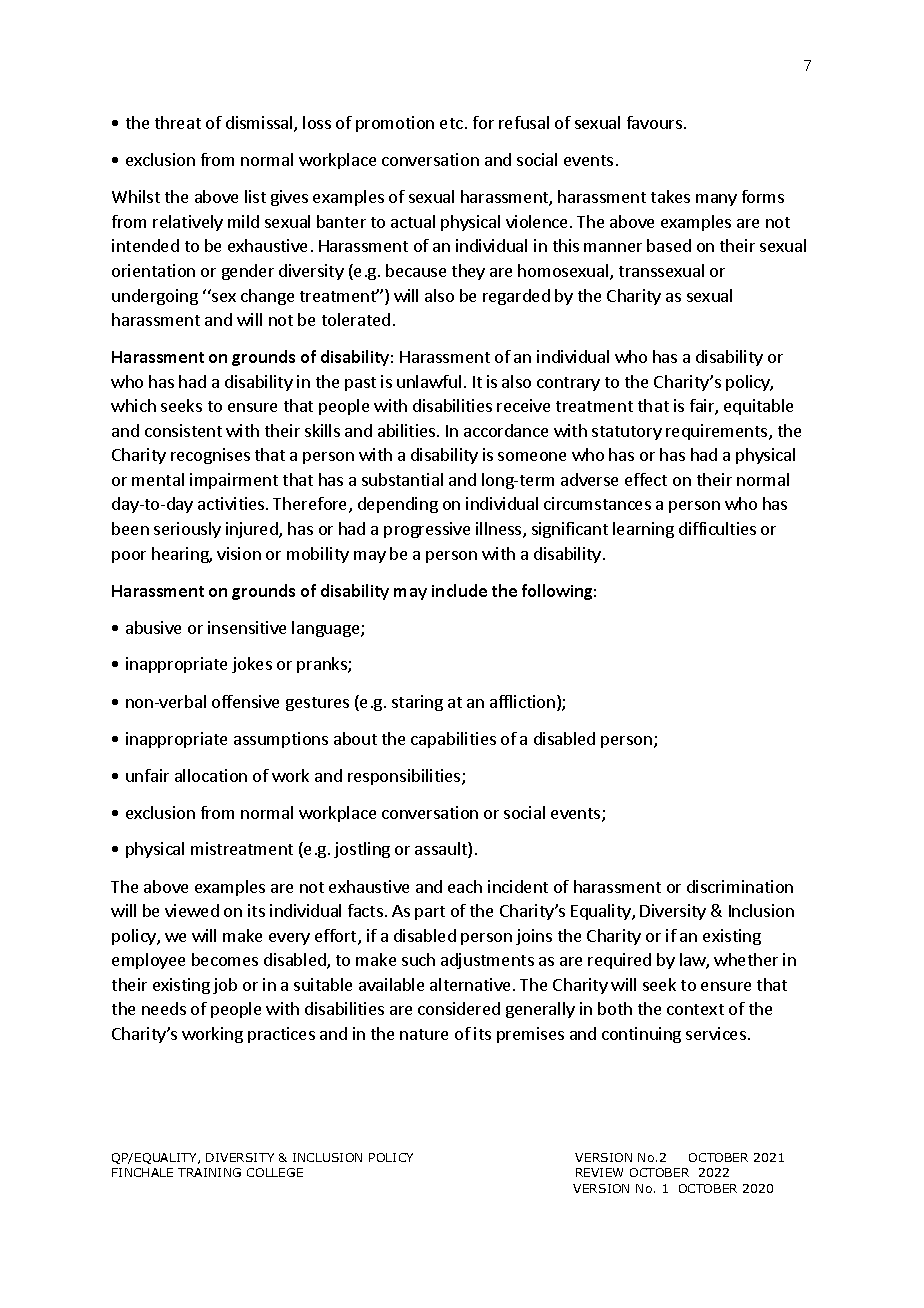  I want to click on include, so click(459, 590).
